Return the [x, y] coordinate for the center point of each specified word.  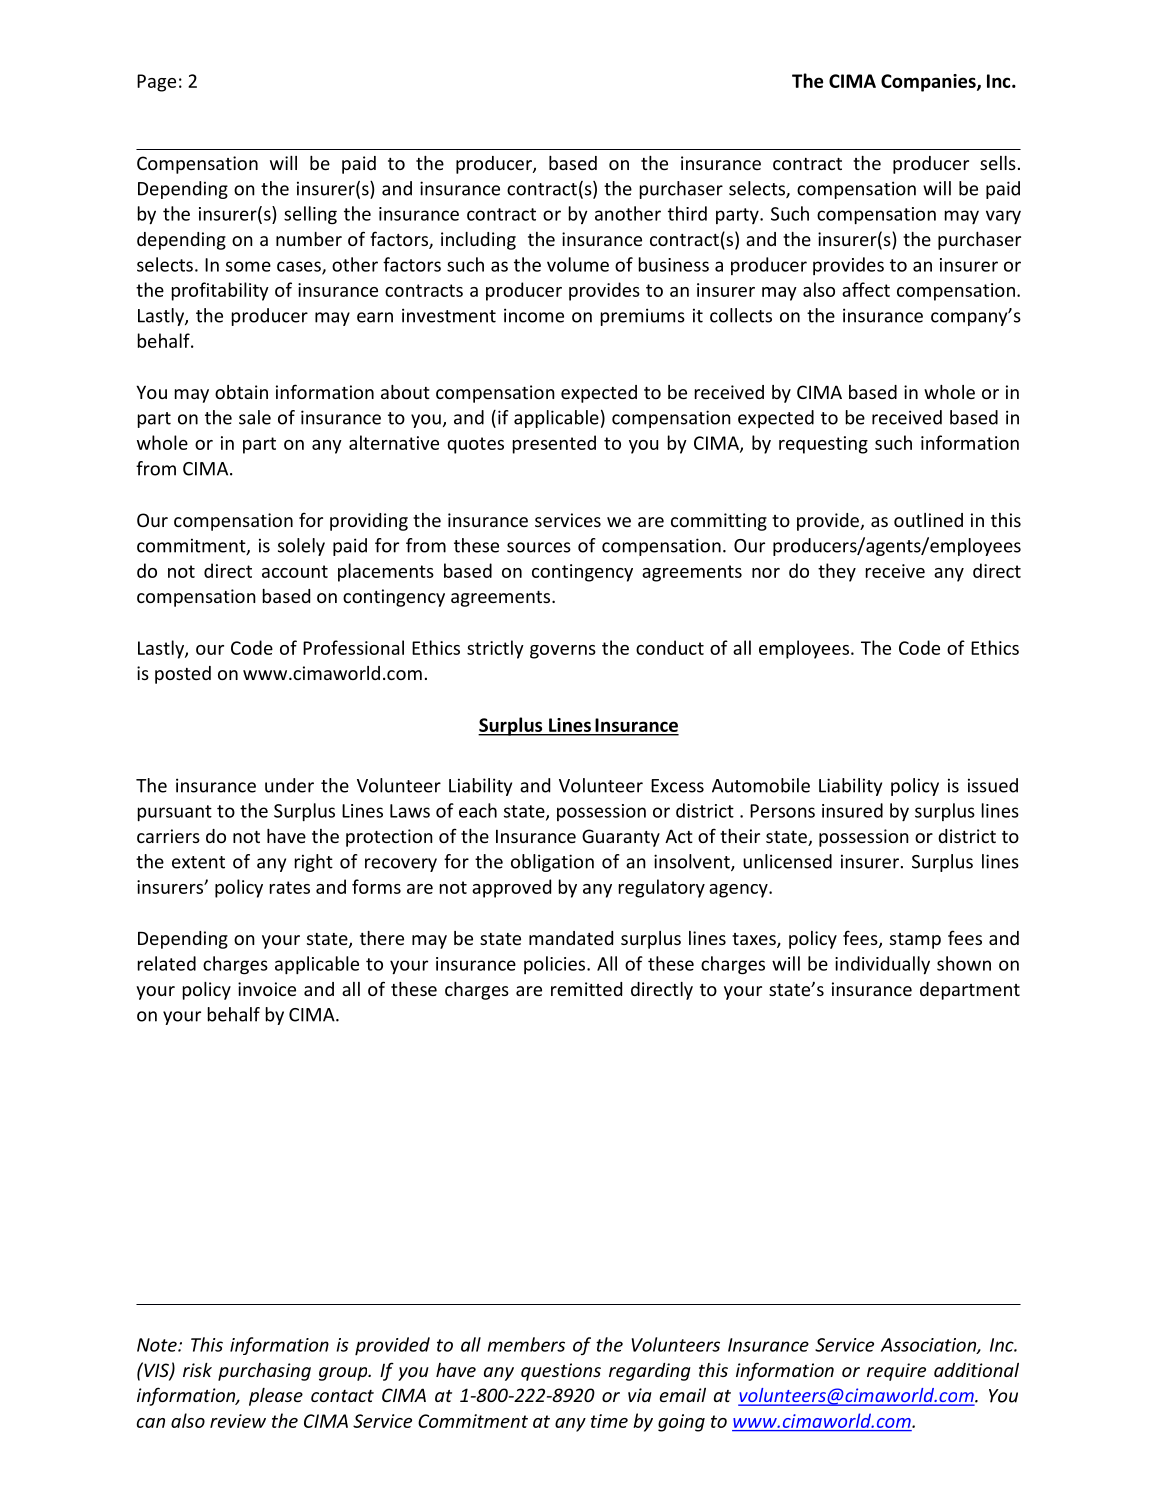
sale [255, 417]
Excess [677, 786]
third [687, 213]
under [289, 785]
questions [561, 1372]
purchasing [264, 1372]
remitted [586, 989]
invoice [267, 989]
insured [852, 810]
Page [156, 83]
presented [554, 444]
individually [882, 965]
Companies [929, 83]
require [896, 1372]
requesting [823, 445]
